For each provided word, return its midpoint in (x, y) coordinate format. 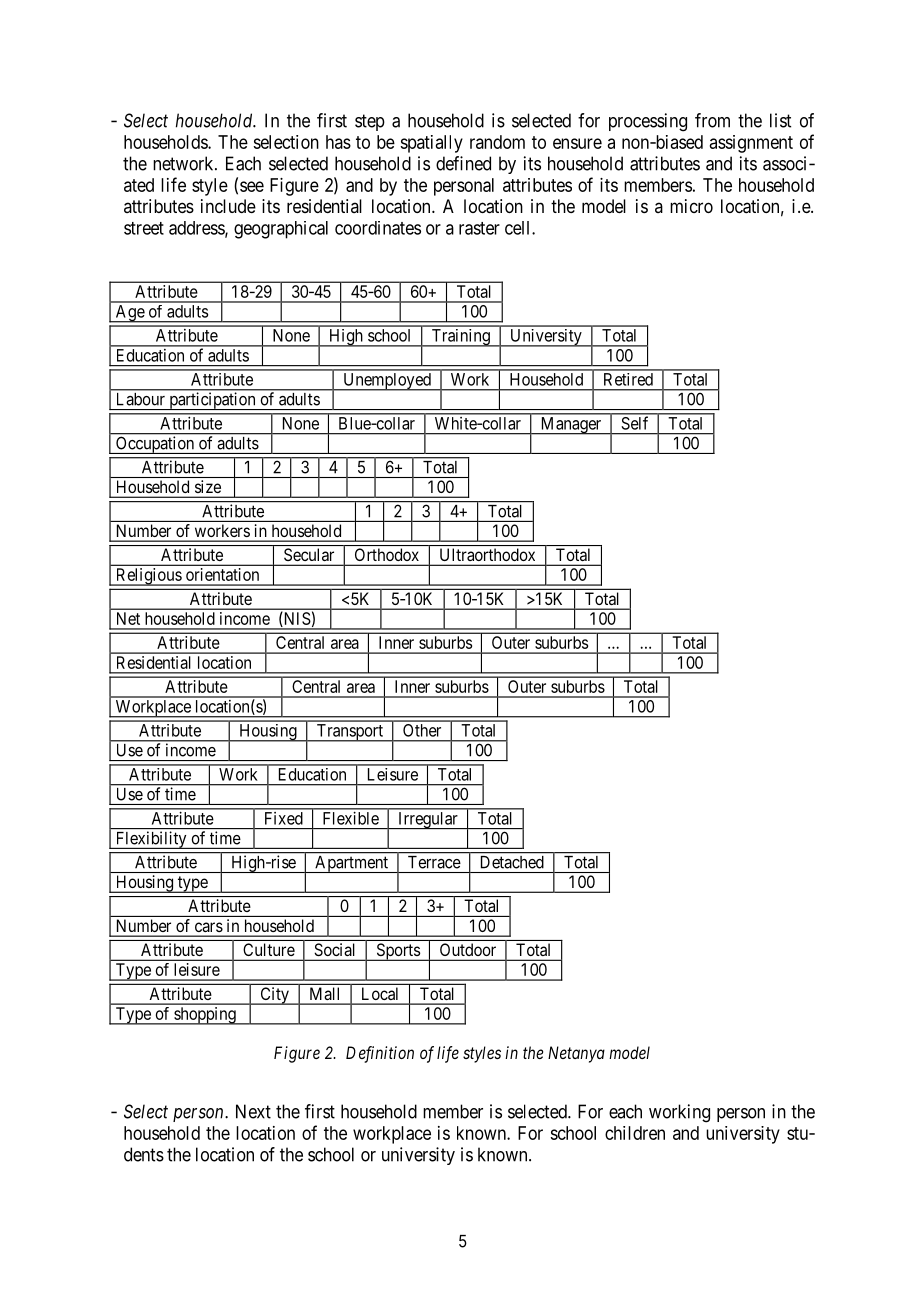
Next (253, 1111)
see (252, 186)
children (635, 1133)
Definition (380, 1054)
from (712, 120)
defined (463, 163)
